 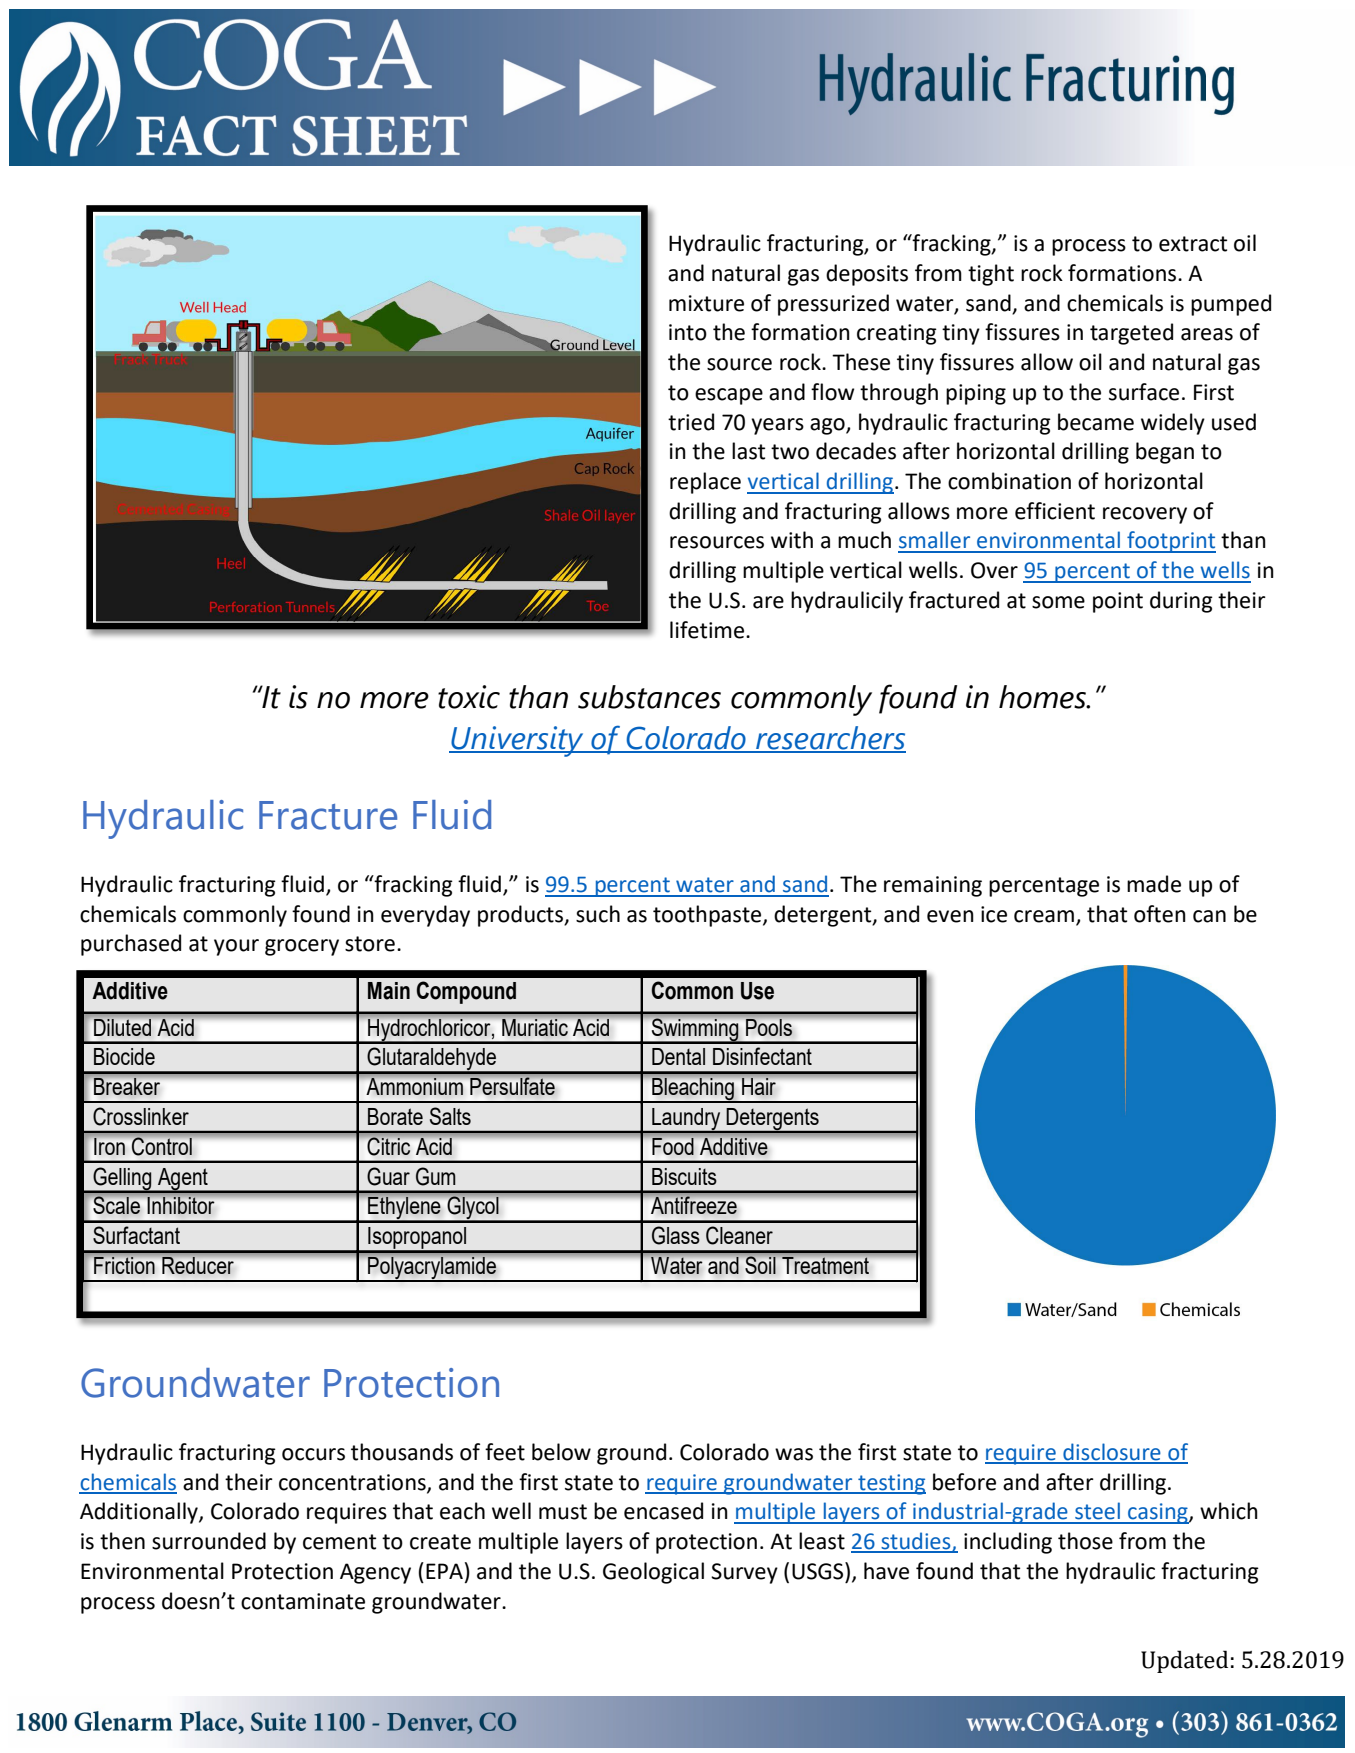 What do you see at coordinates (706, 303) in the image?
I see `mixture` at bounding box center [706, 303].
